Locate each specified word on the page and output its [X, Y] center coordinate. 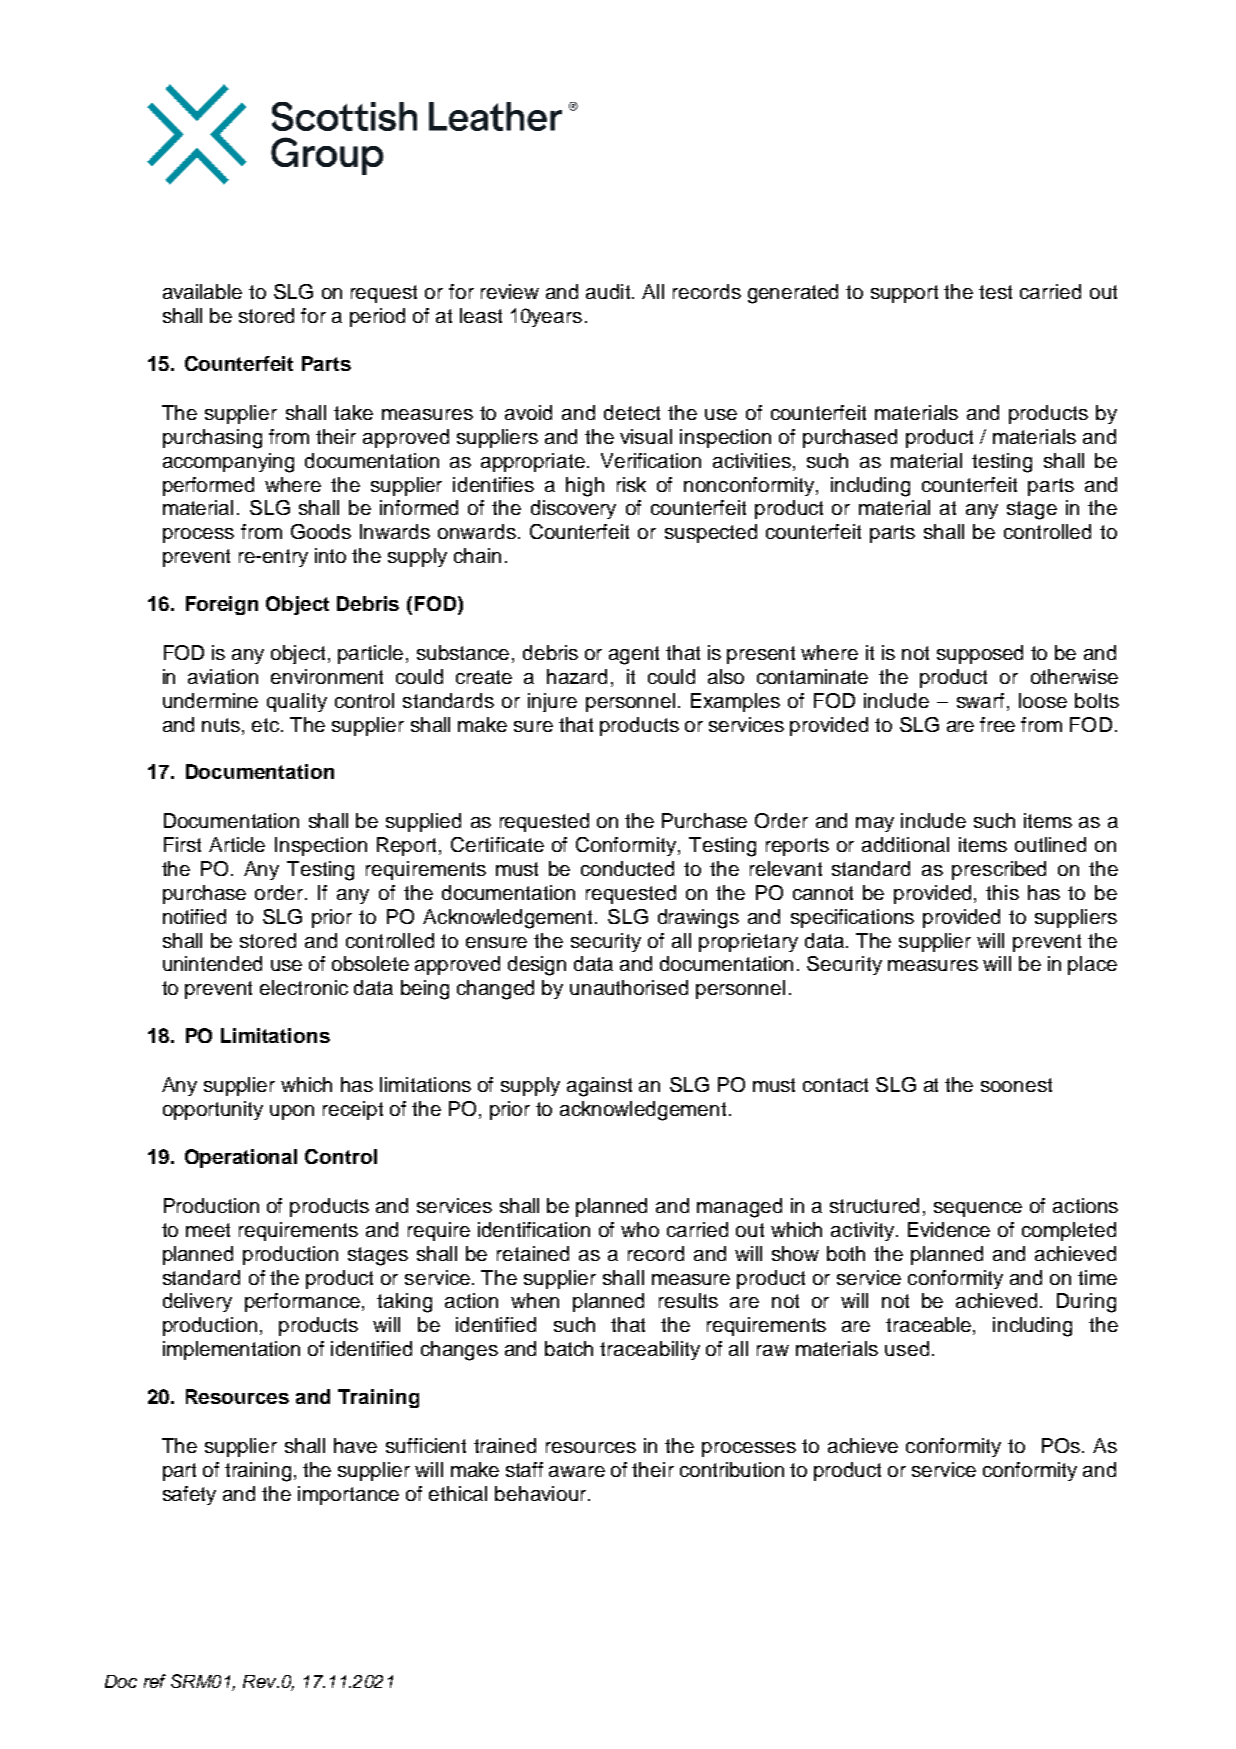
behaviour [542, 1493]
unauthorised [629, 987]
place [1092, 965]
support [904, 294]
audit [609, 291]
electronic [304, 987]
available [202, 291]
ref [155, 1681]
